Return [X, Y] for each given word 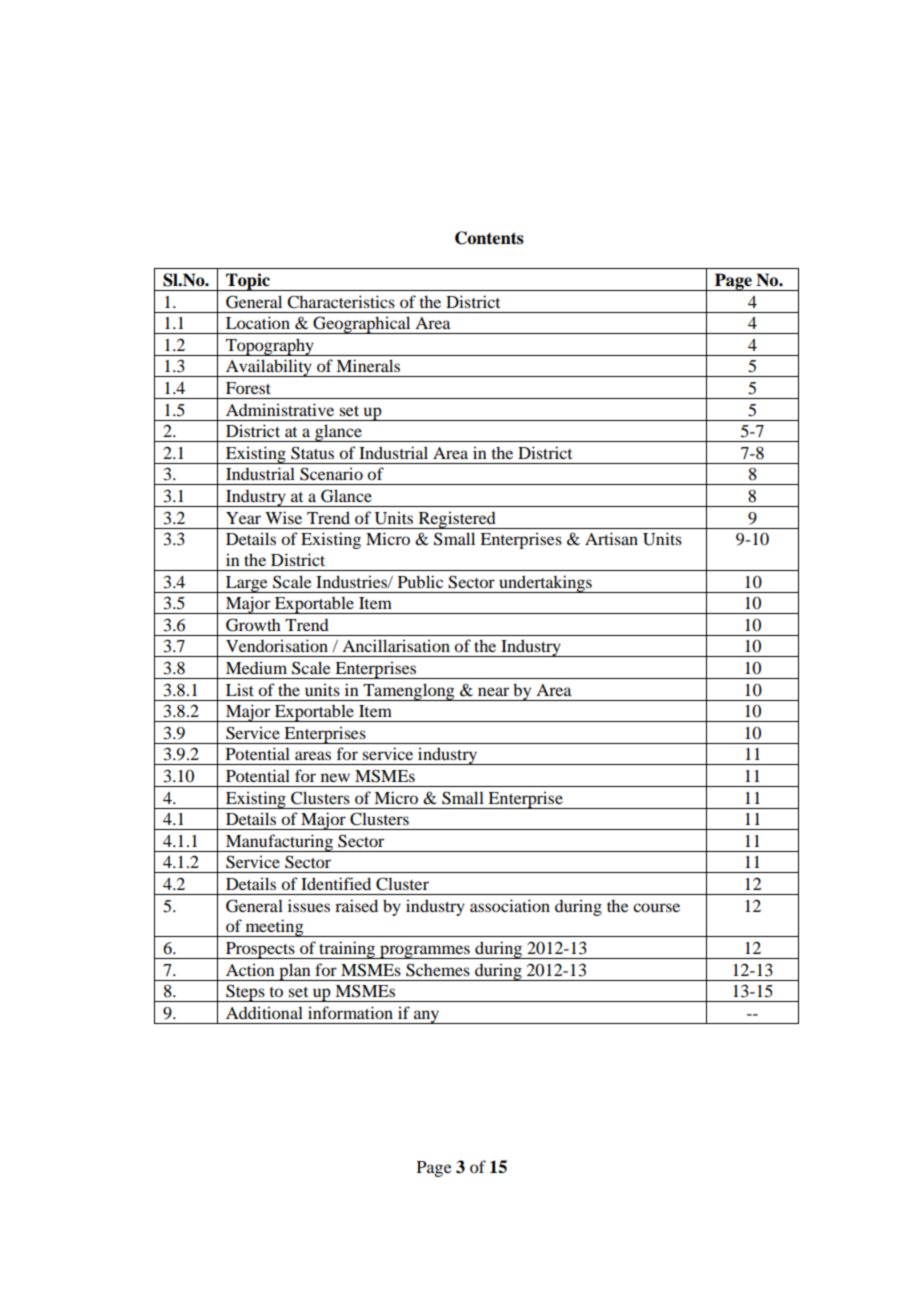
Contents [489, 238]
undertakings [545, 584]
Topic [248, 282]
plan [295, 972]
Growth [253, 625]
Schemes [438, 970]
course [656, 907]
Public [420, 581]
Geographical [362, 325]
